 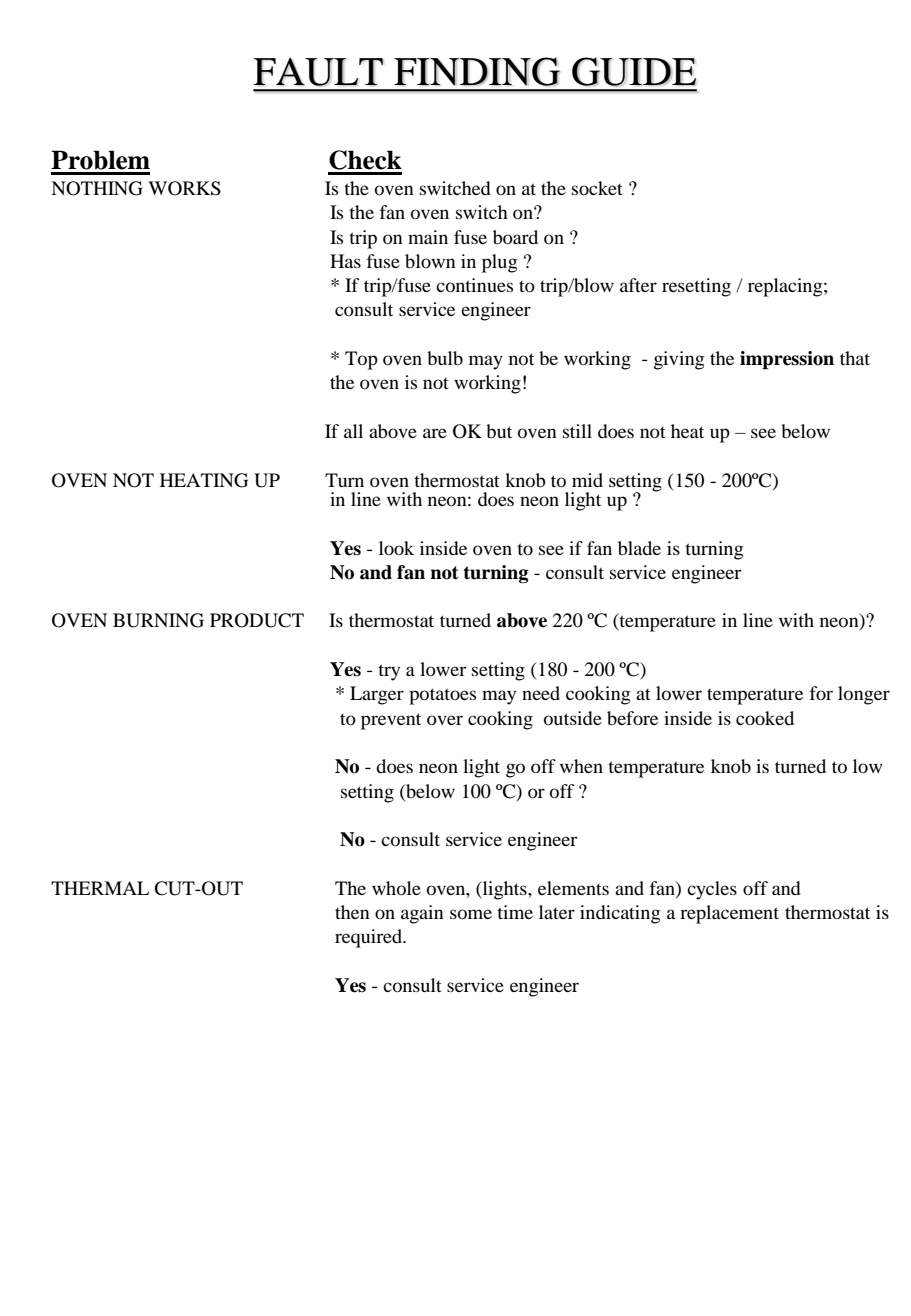 I want to click on prevent, so click(x=391, y=721).
